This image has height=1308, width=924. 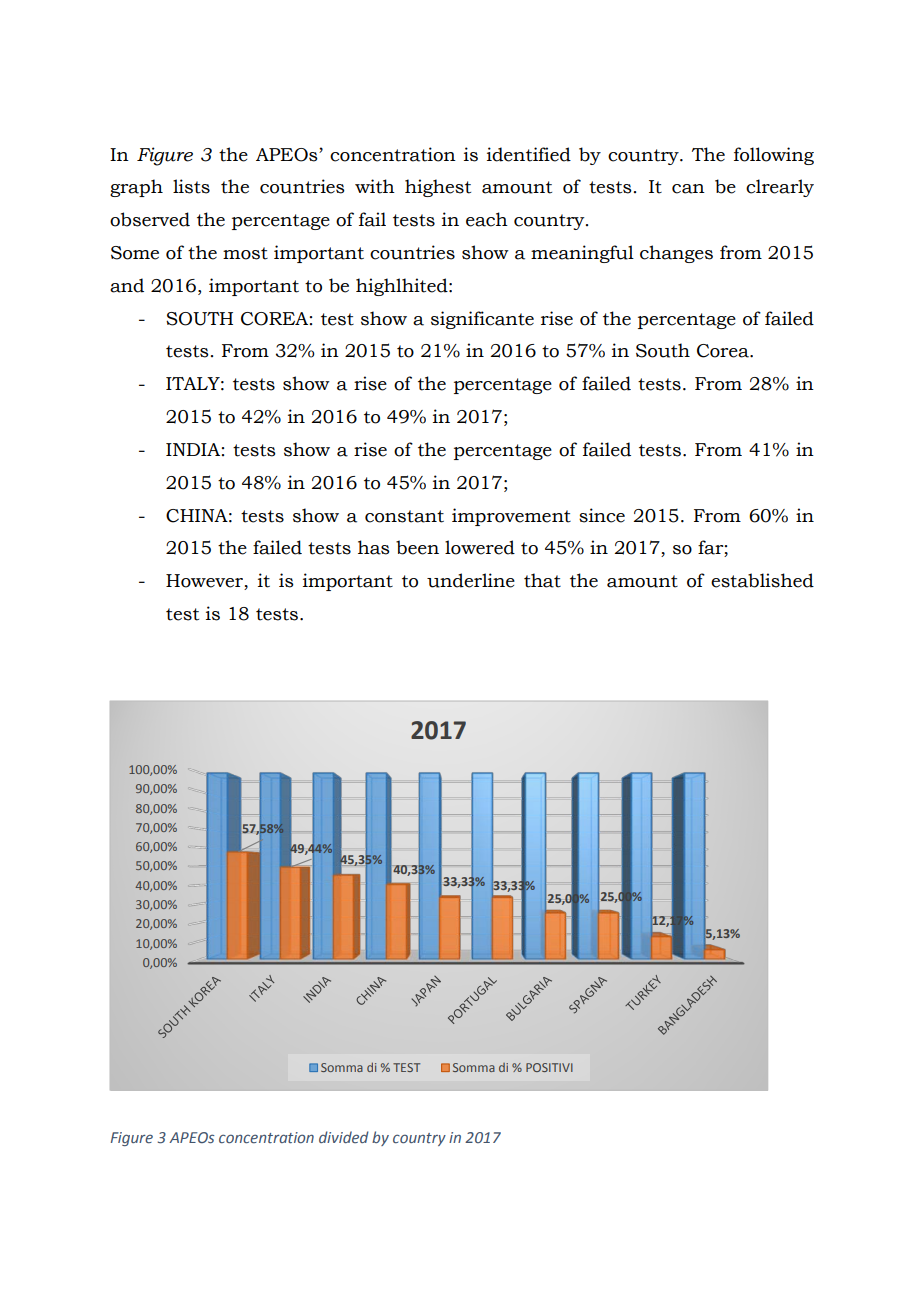 What do you see at coordinates (471, 580) in the image?
I see `underline` at bounding box center [471, 580].
